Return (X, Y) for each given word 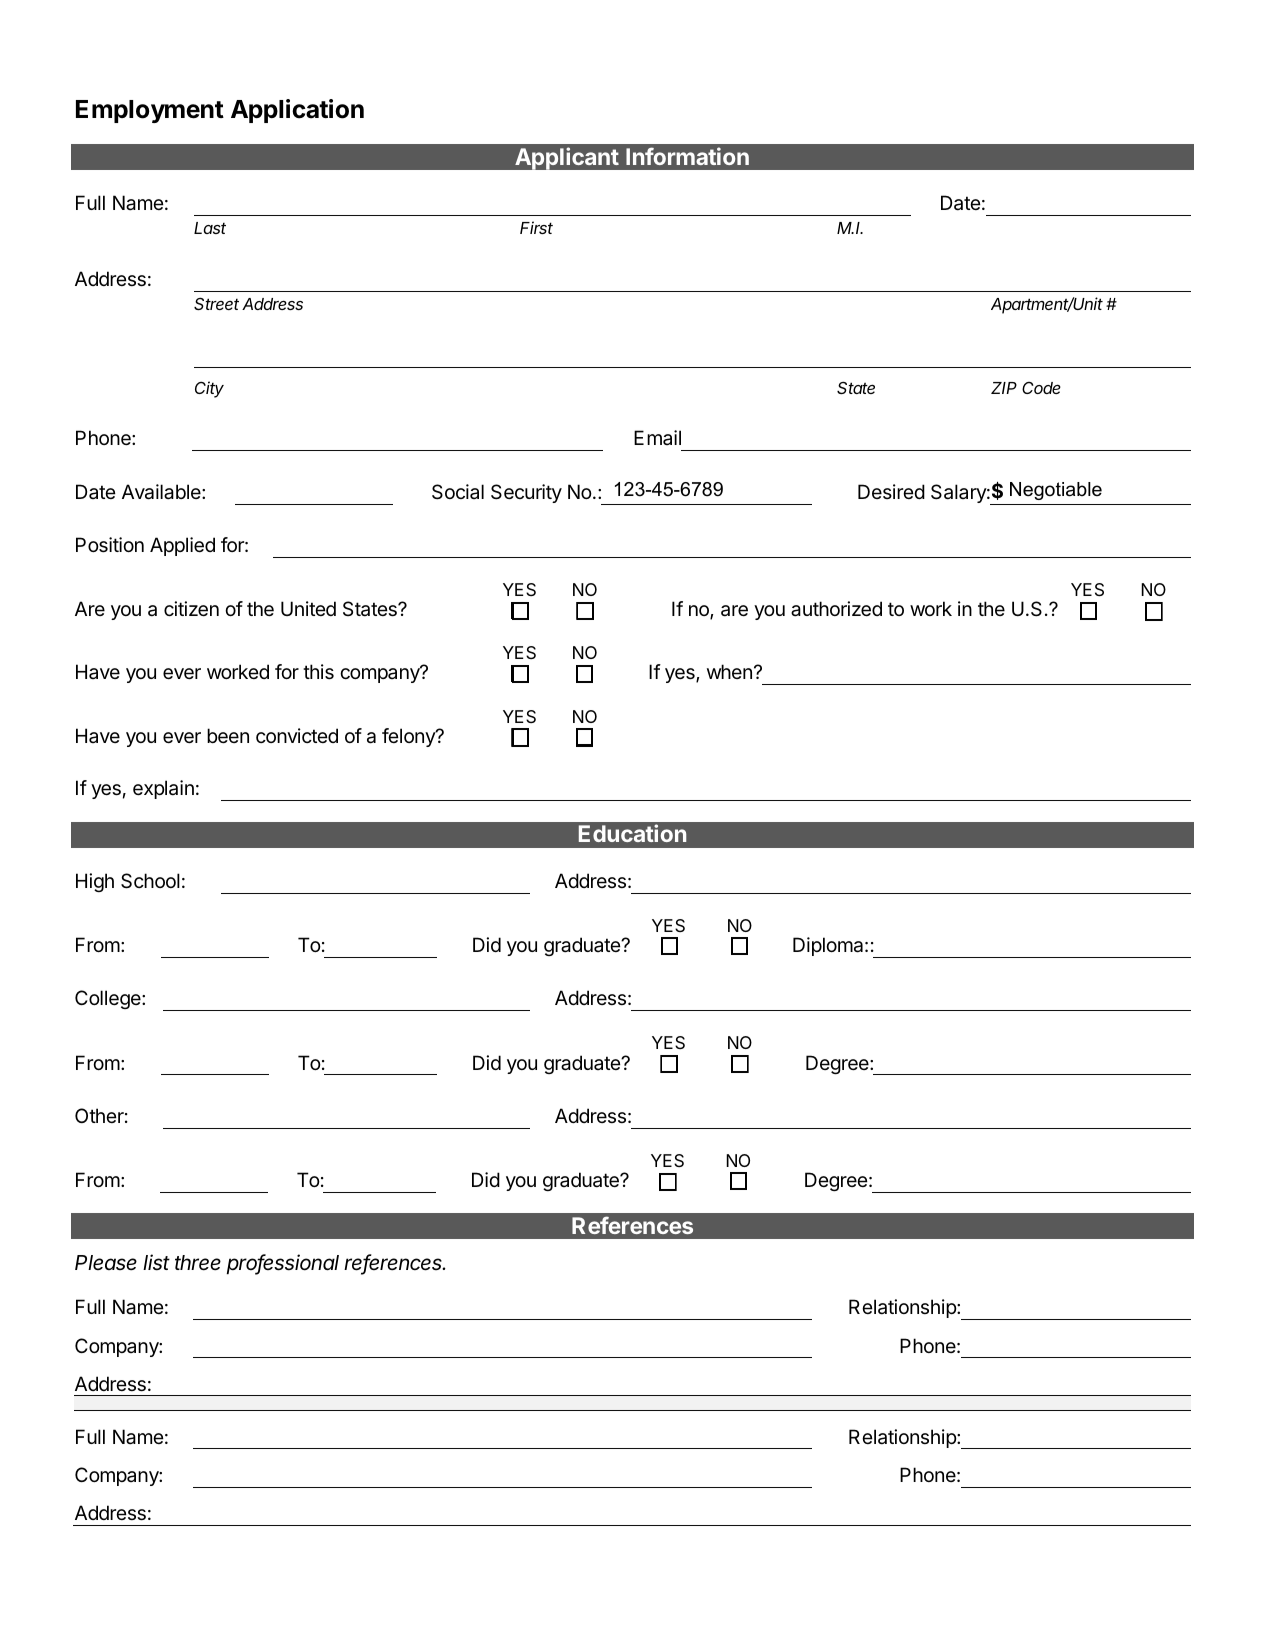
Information (687, 156)
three (198, 1263)
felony (409, 737)
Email (657, 437)
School (150, 881)
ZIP (1004, 388)
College (109, 999)
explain (163, 789)
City (209, 389)
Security (526, 493)
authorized (836, 609)
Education (632, 833)
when (729, 671)
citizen (191, 609)
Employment (150, 111)
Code (1041, 388)
